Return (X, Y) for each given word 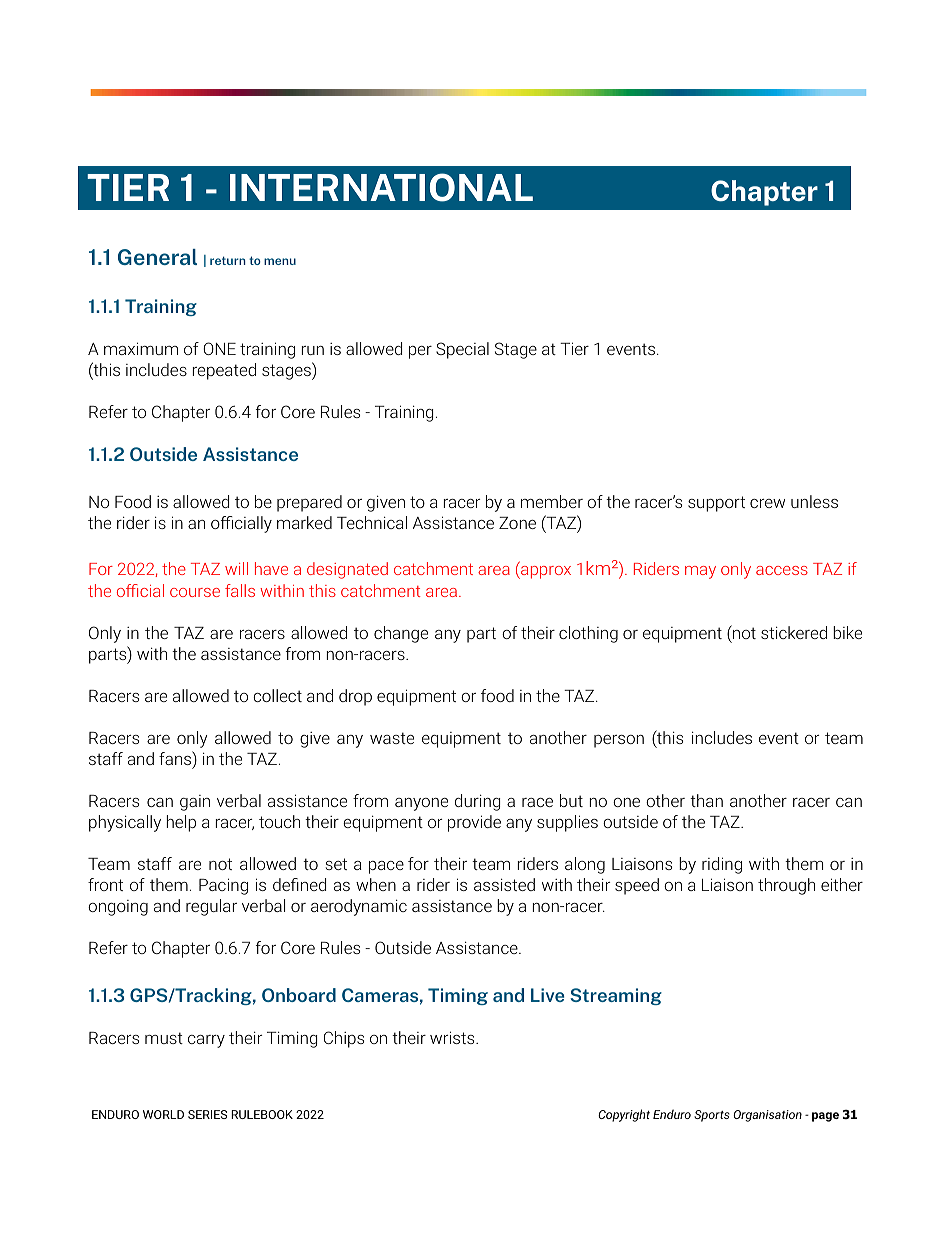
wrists (453, 1037)
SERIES (207, 1114)
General (157, 257)
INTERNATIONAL (381, 187)
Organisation (767, 1116)
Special (462, 350)
